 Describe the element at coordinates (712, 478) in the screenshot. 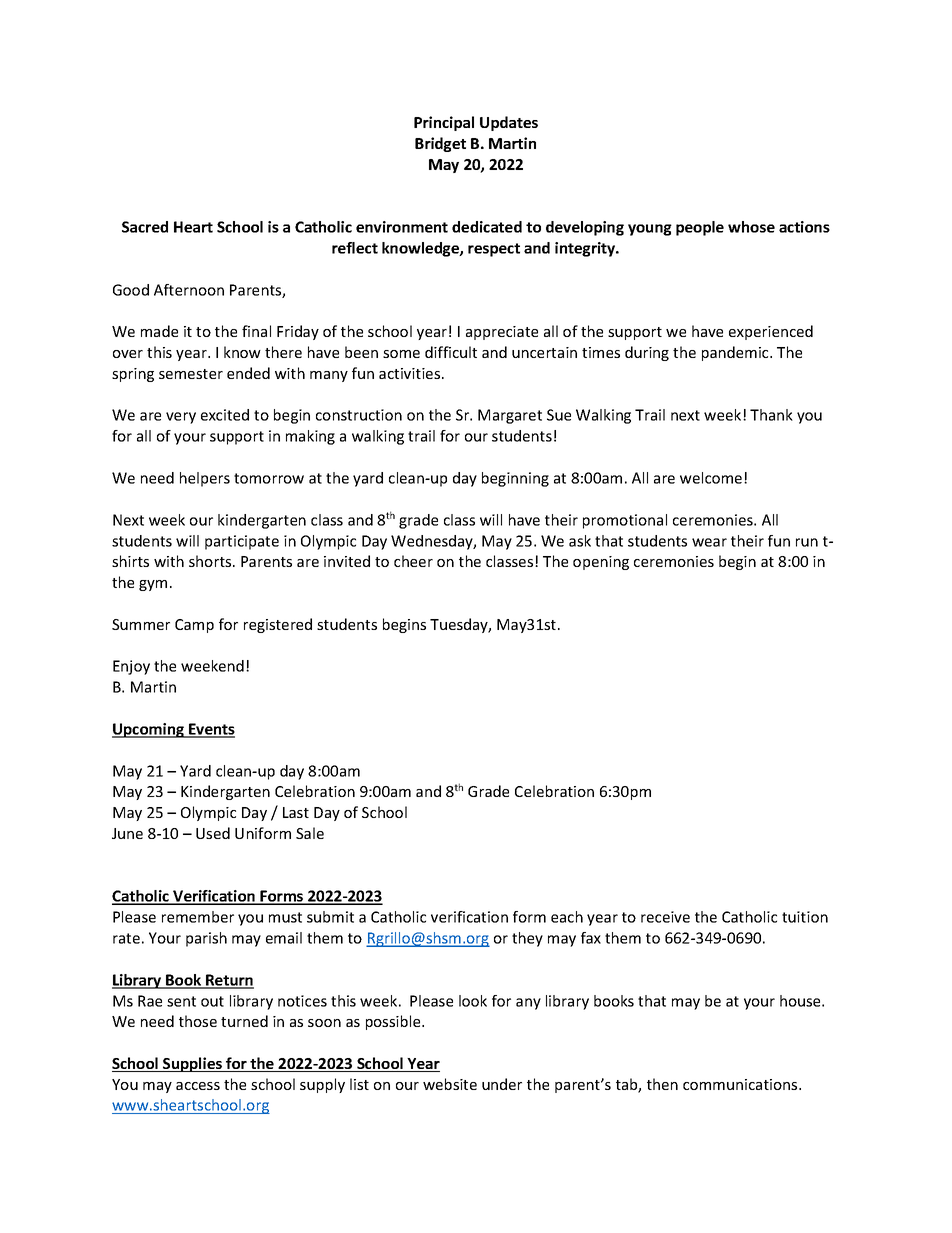

I see `welcome` at that location.
